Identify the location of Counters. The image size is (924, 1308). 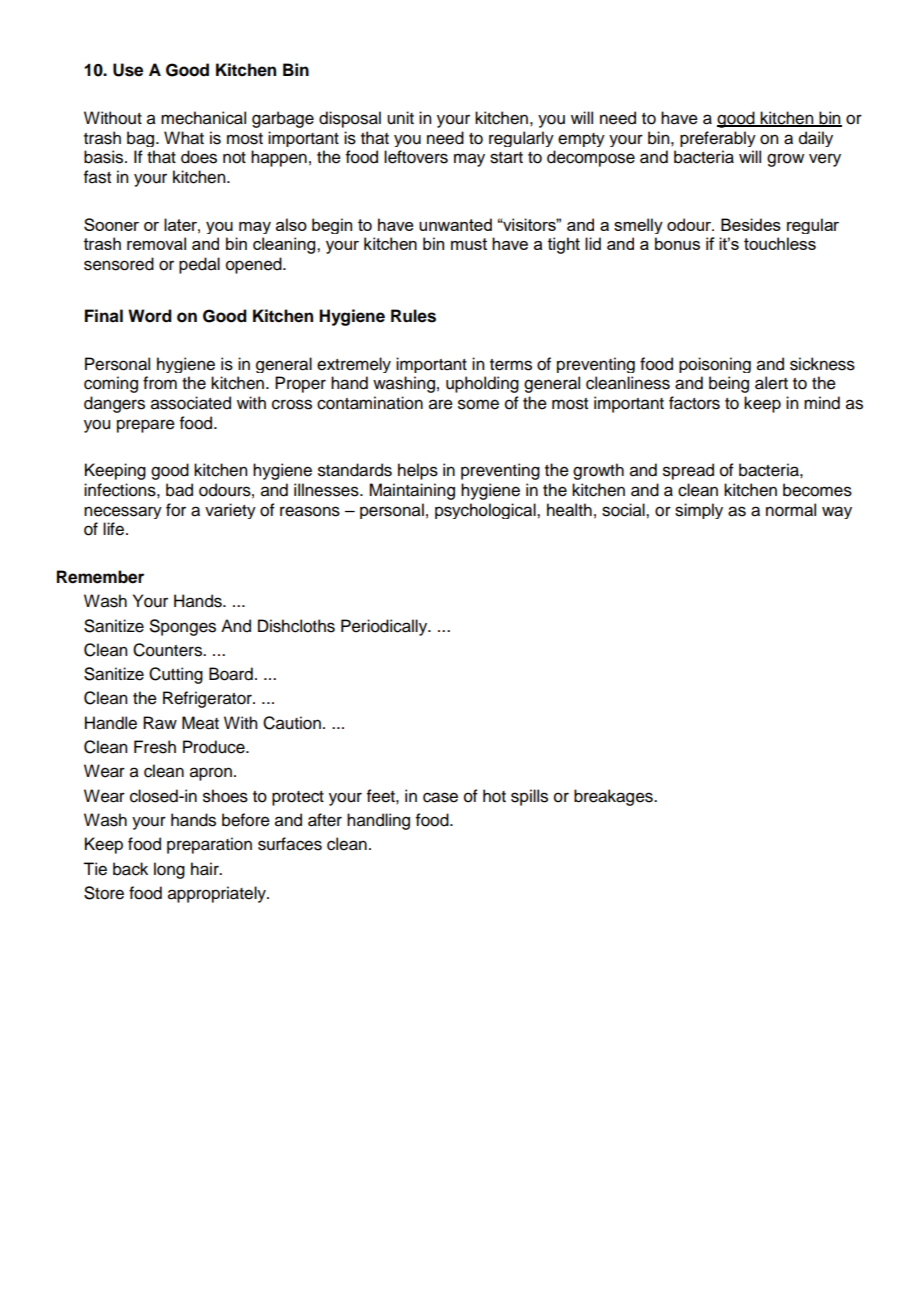
(168, 650).
